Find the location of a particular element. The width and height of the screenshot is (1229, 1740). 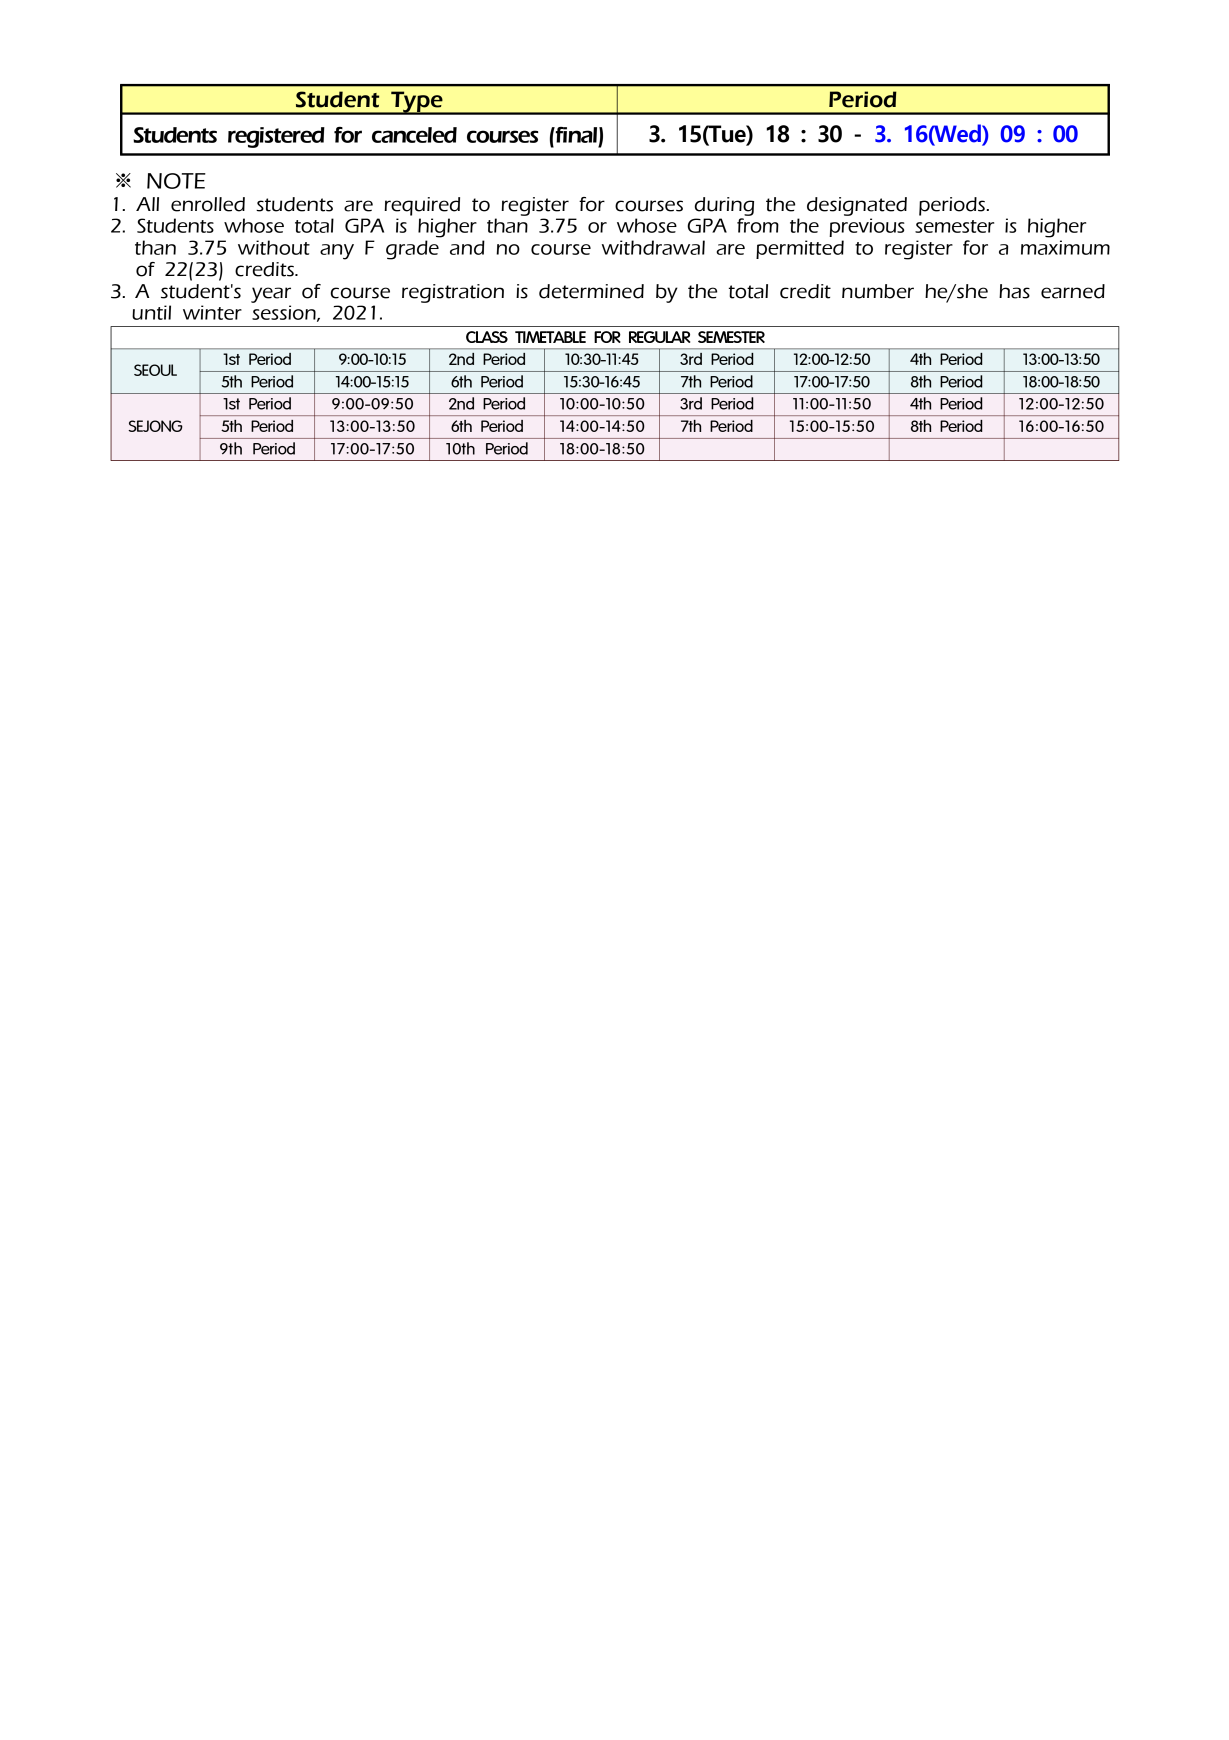

designated is located at coordinates (857, 206).
